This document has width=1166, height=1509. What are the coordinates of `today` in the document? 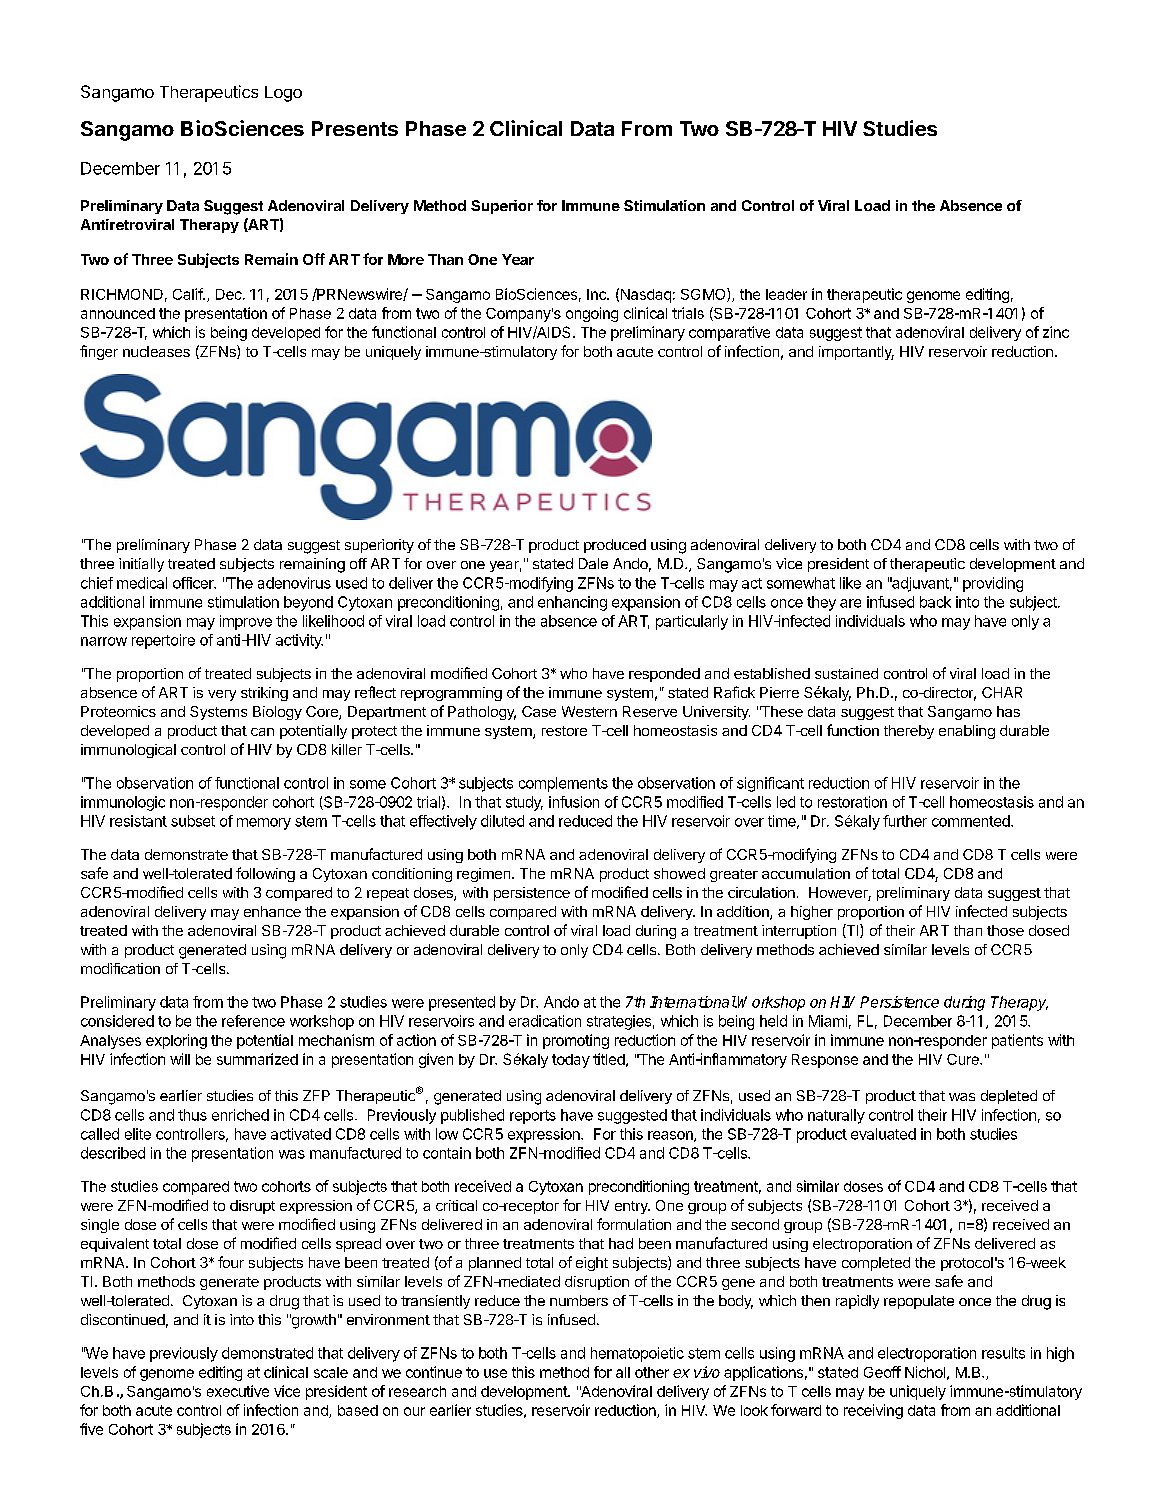 It's located at (571, 1061).
